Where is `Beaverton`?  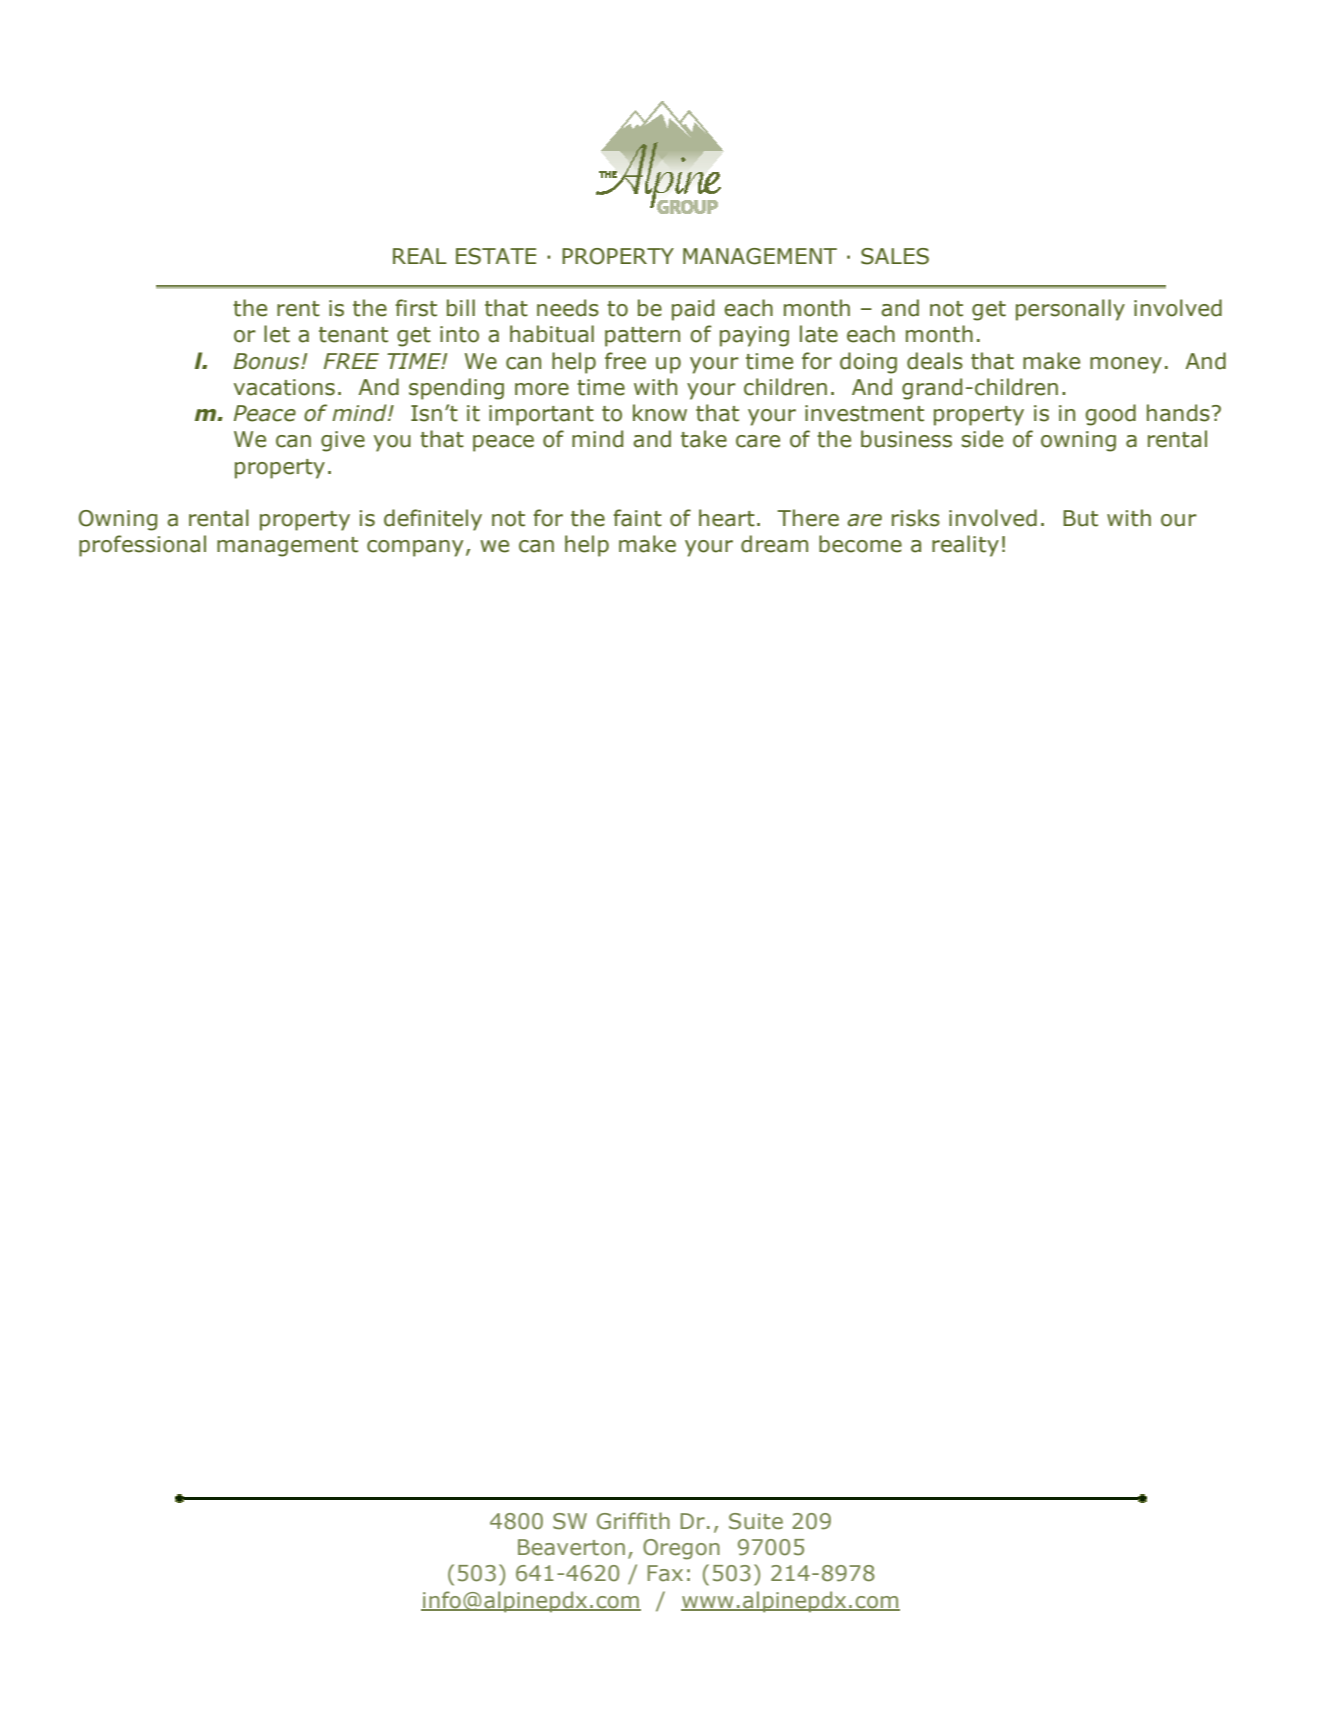 Beaverton is located at coordinates (571, 1547).
